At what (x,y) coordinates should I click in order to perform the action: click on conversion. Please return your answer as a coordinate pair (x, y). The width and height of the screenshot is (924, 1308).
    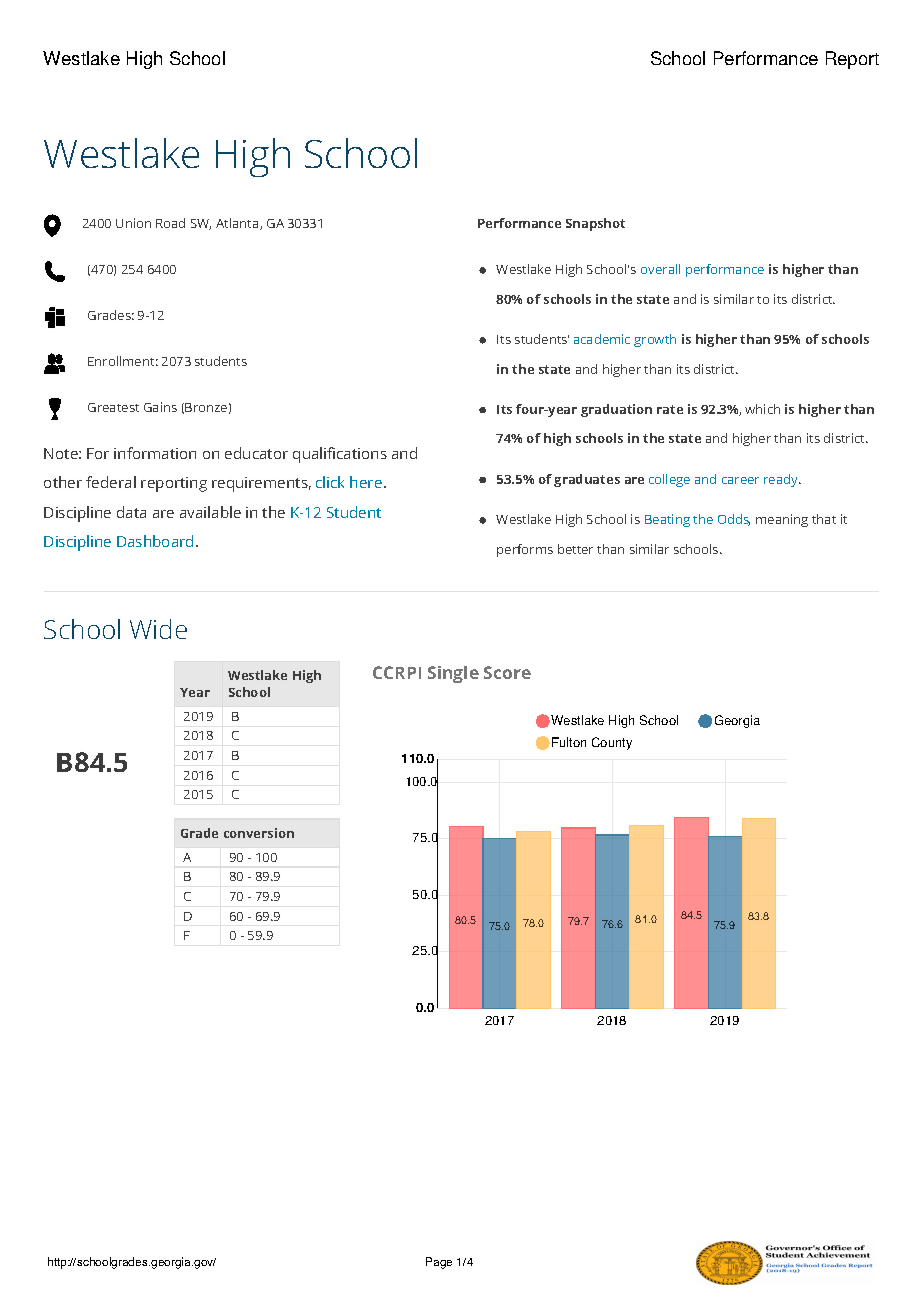
    Looking at the image, I should click on (259, 833).
